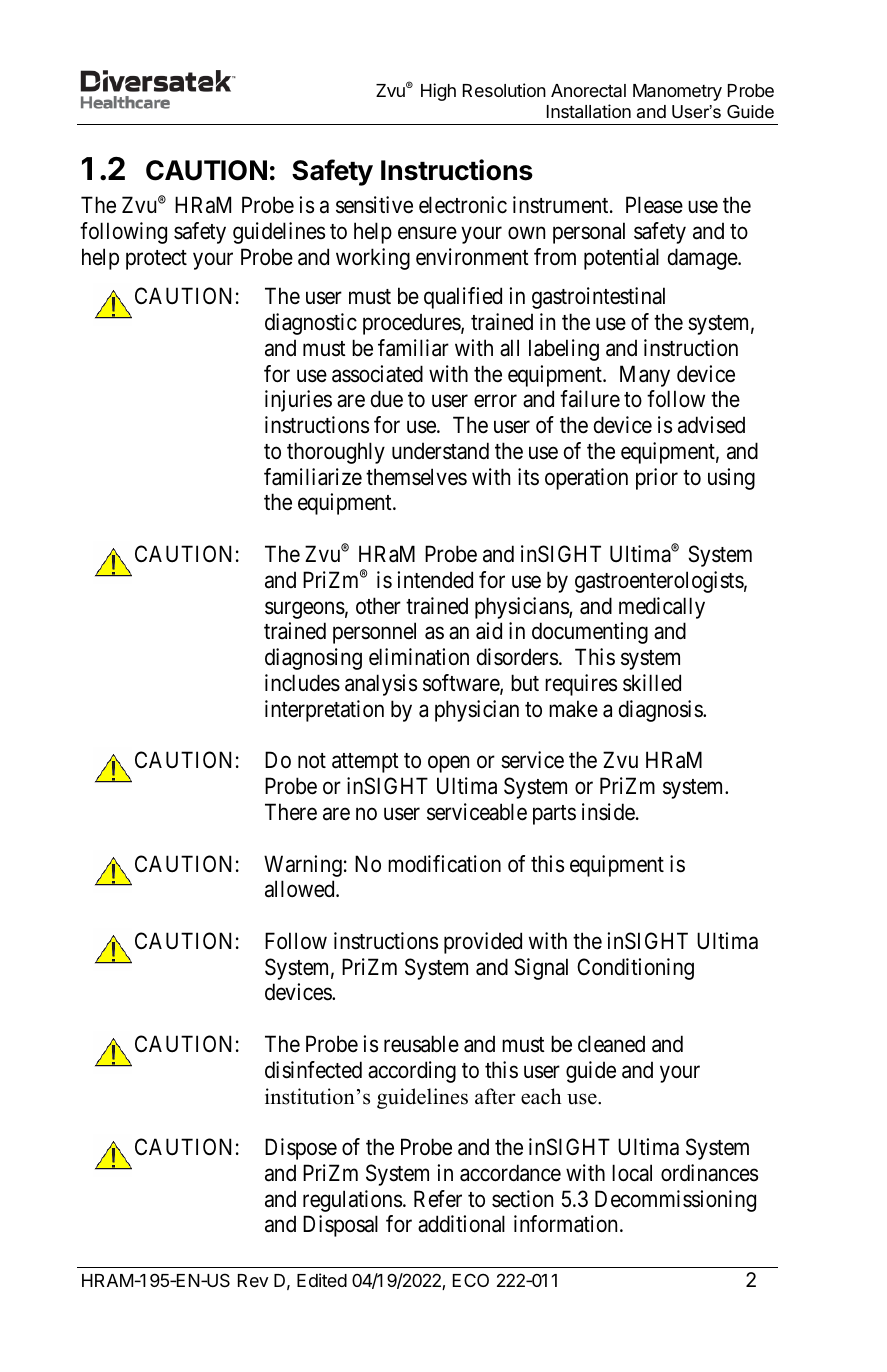 The image size is (887, 1372). What do you see at coordinates (253, 1280) in the page?
I see `Rev` at bounding box center [253, 1280].
